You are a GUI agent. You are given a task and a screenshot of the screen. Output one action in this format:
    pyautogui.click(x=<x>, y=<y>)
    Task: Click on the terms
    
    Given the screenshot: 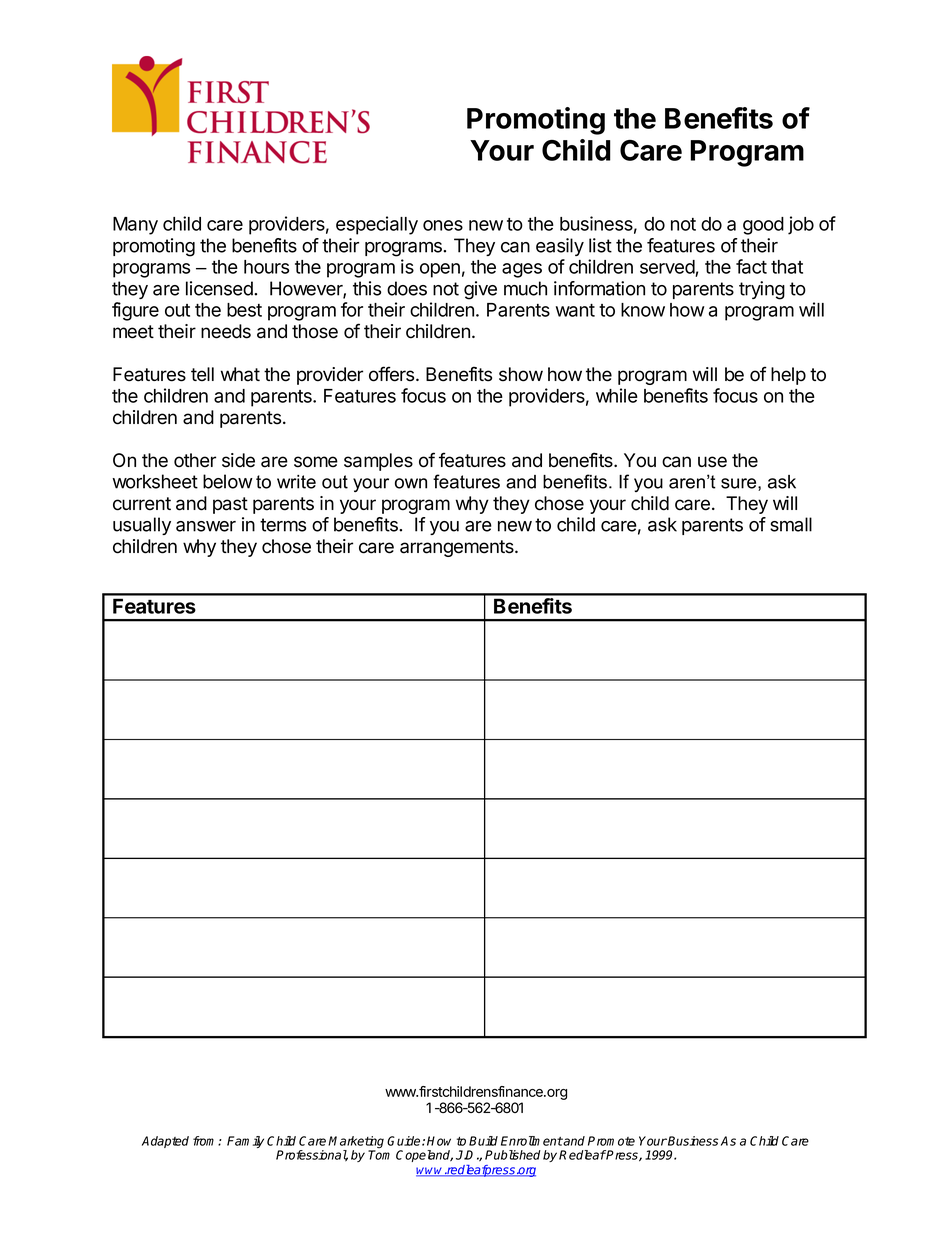 What is the action you would take?
    pyautogui.click(x=283, y=525)
